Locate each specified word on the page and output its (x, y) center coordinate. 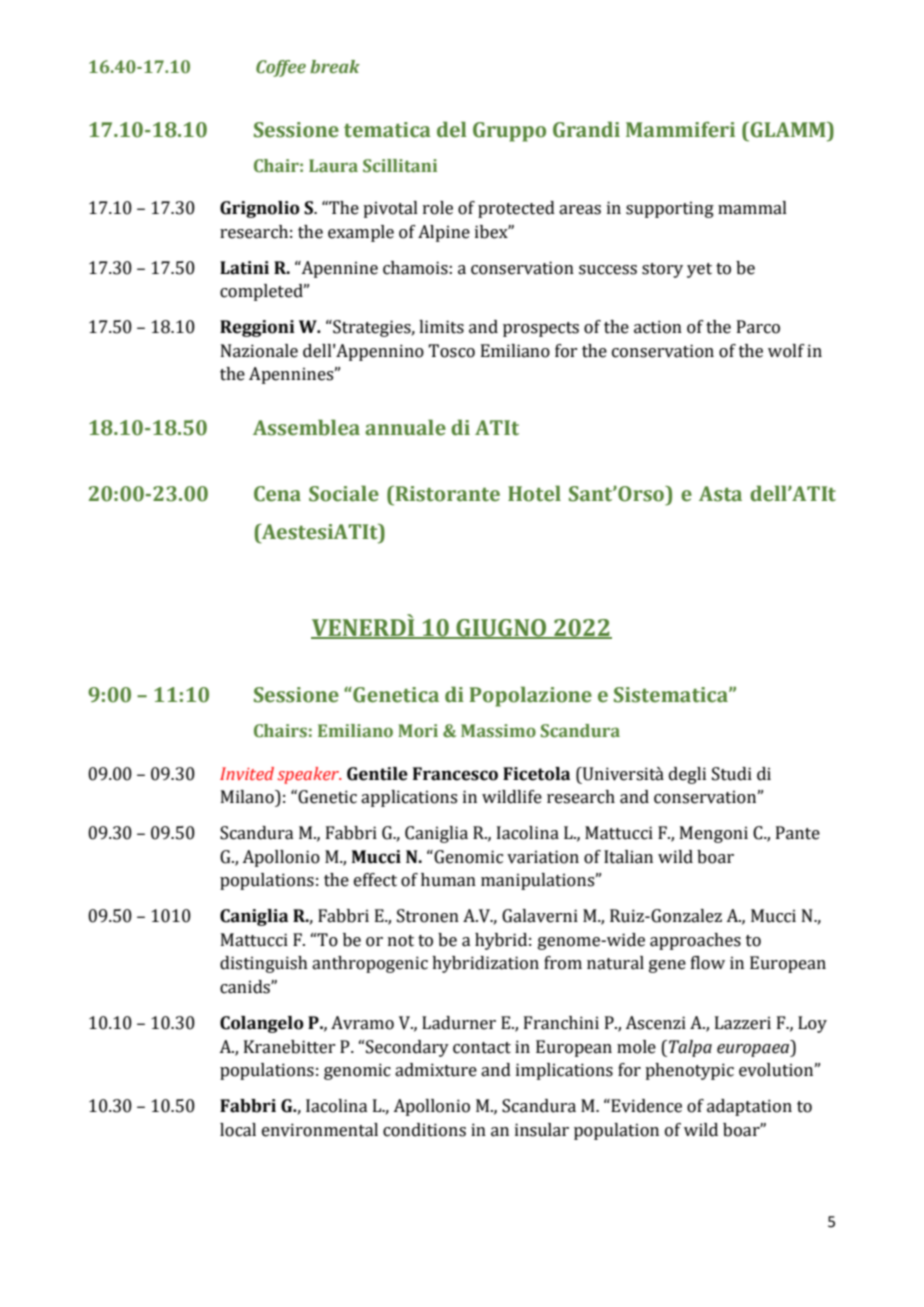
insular (542, 1130)
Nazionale (259, 351)
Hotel (534, 493)
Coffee (281, 68)
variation (543, 857)
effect (375, 880)
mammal (752, 208)
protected (516, 209)
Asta (720, 494)
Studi (732, 774)
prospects (541, 329)
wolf (786, 351)
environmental (320, 1130)
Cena (277, 494)
